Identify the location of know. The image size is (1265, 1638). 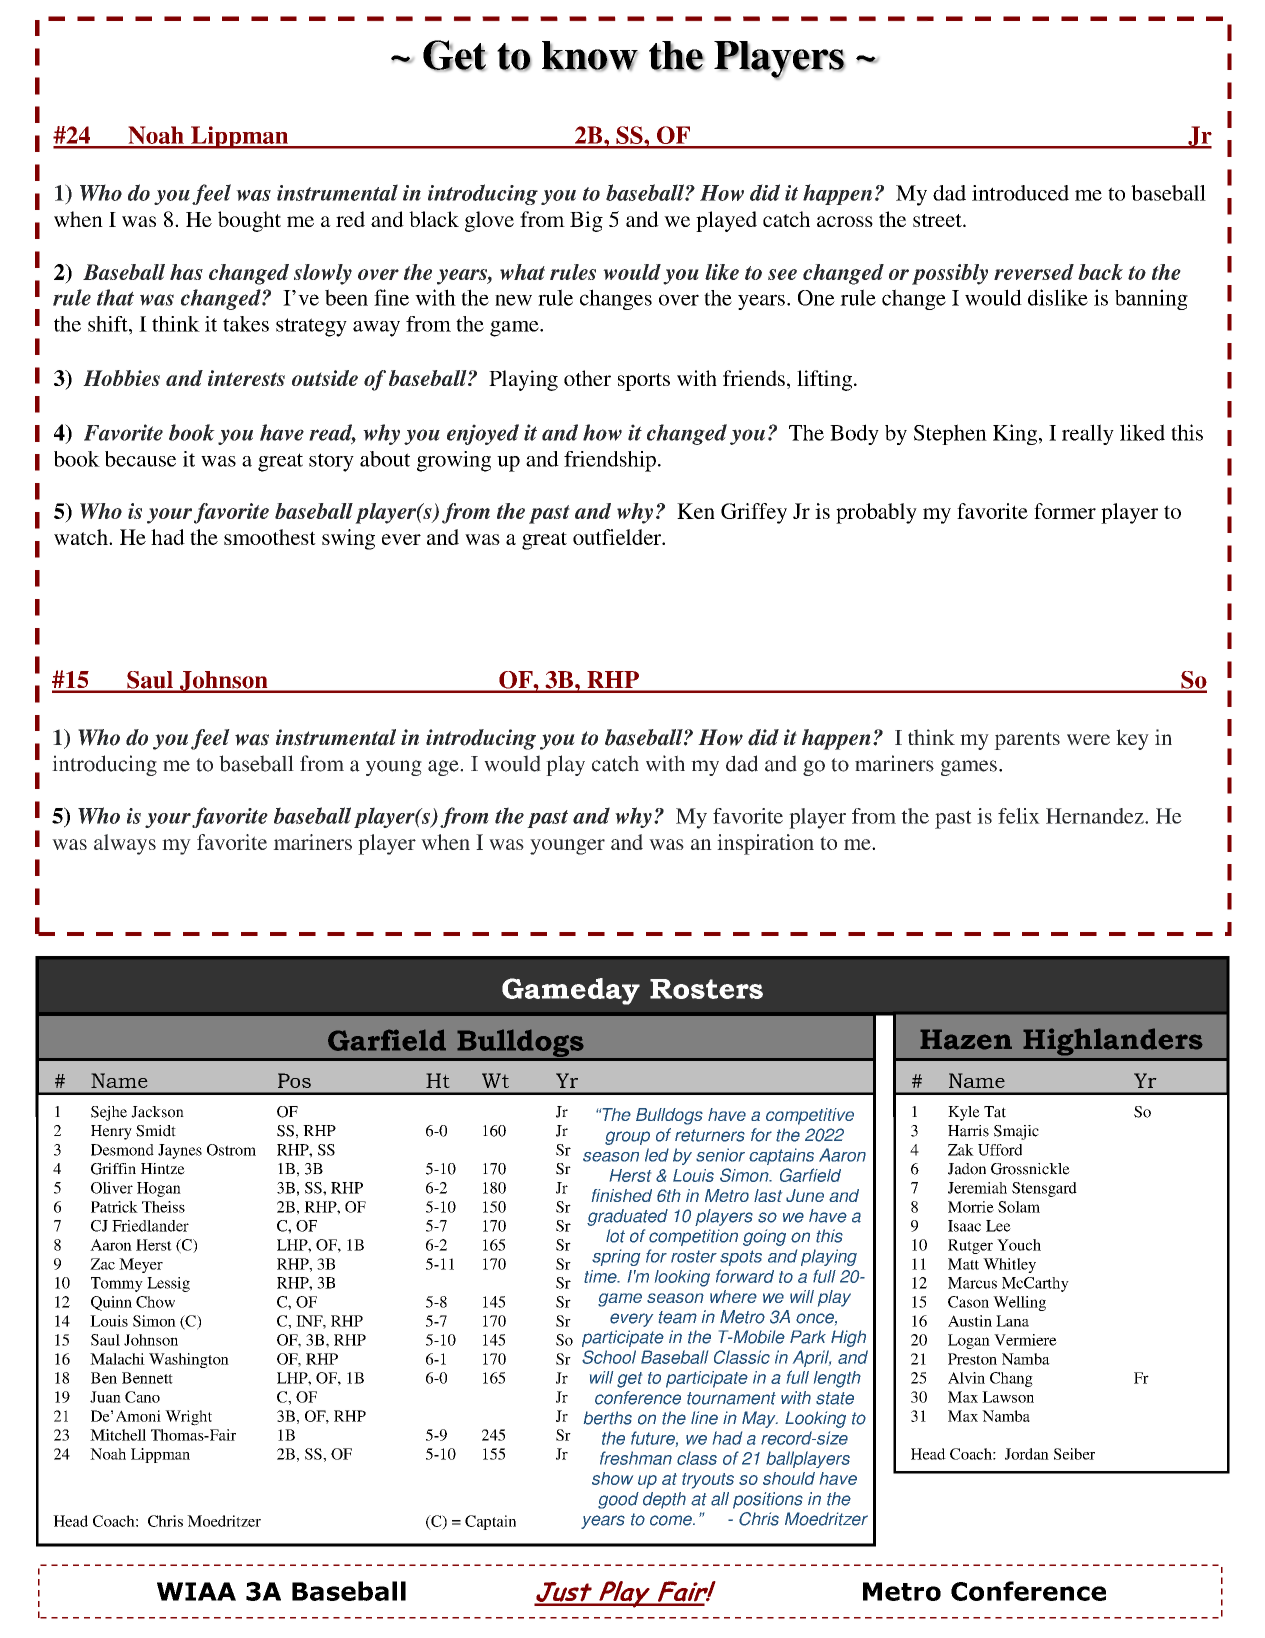
(590, 56).
